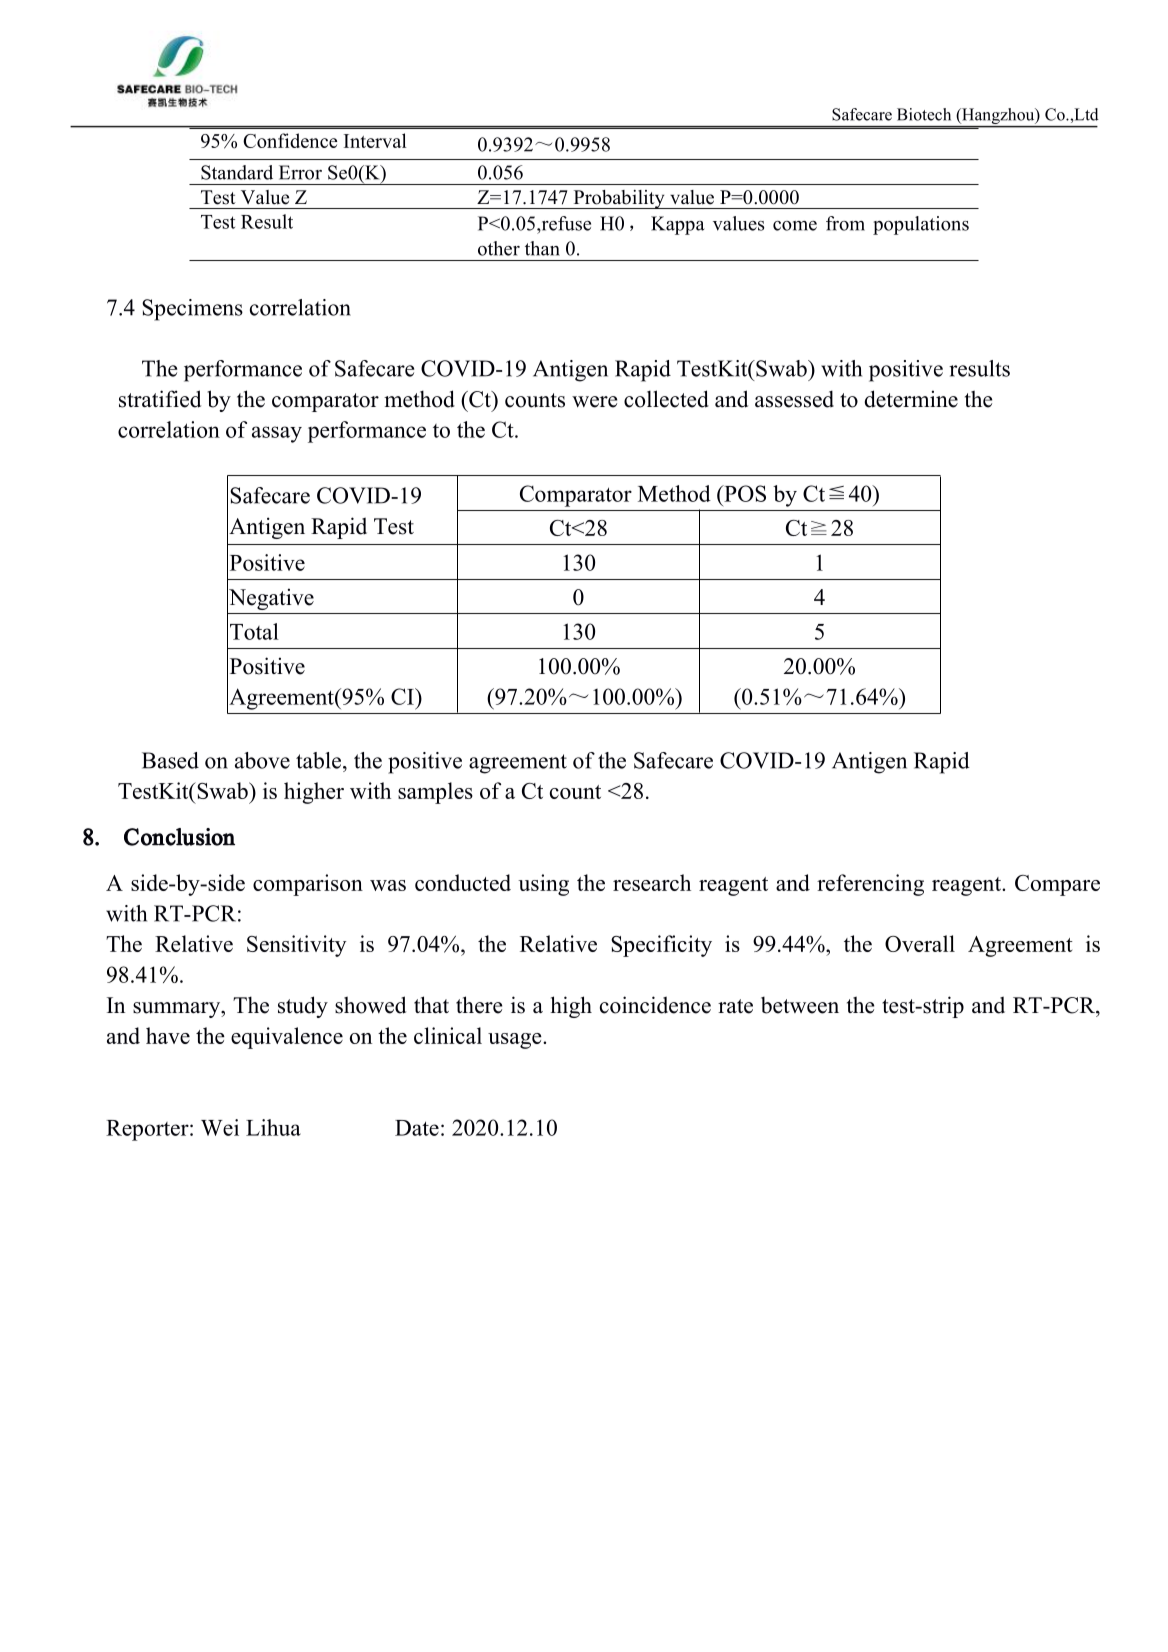  I want to click on usage, so click(516, 1041).
